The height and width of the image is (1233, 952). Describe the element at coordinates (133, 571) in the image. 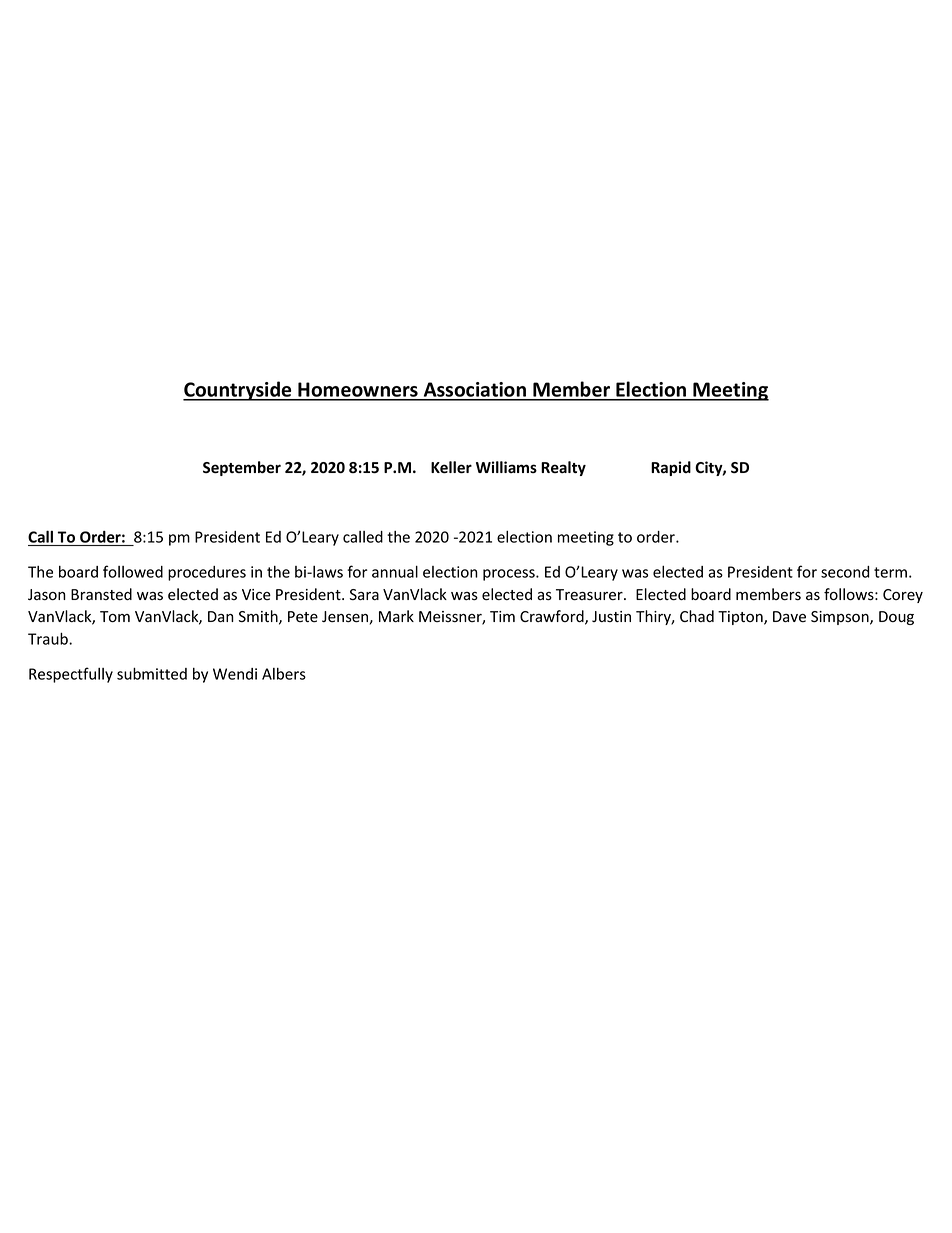

I see `followed` at that location.
